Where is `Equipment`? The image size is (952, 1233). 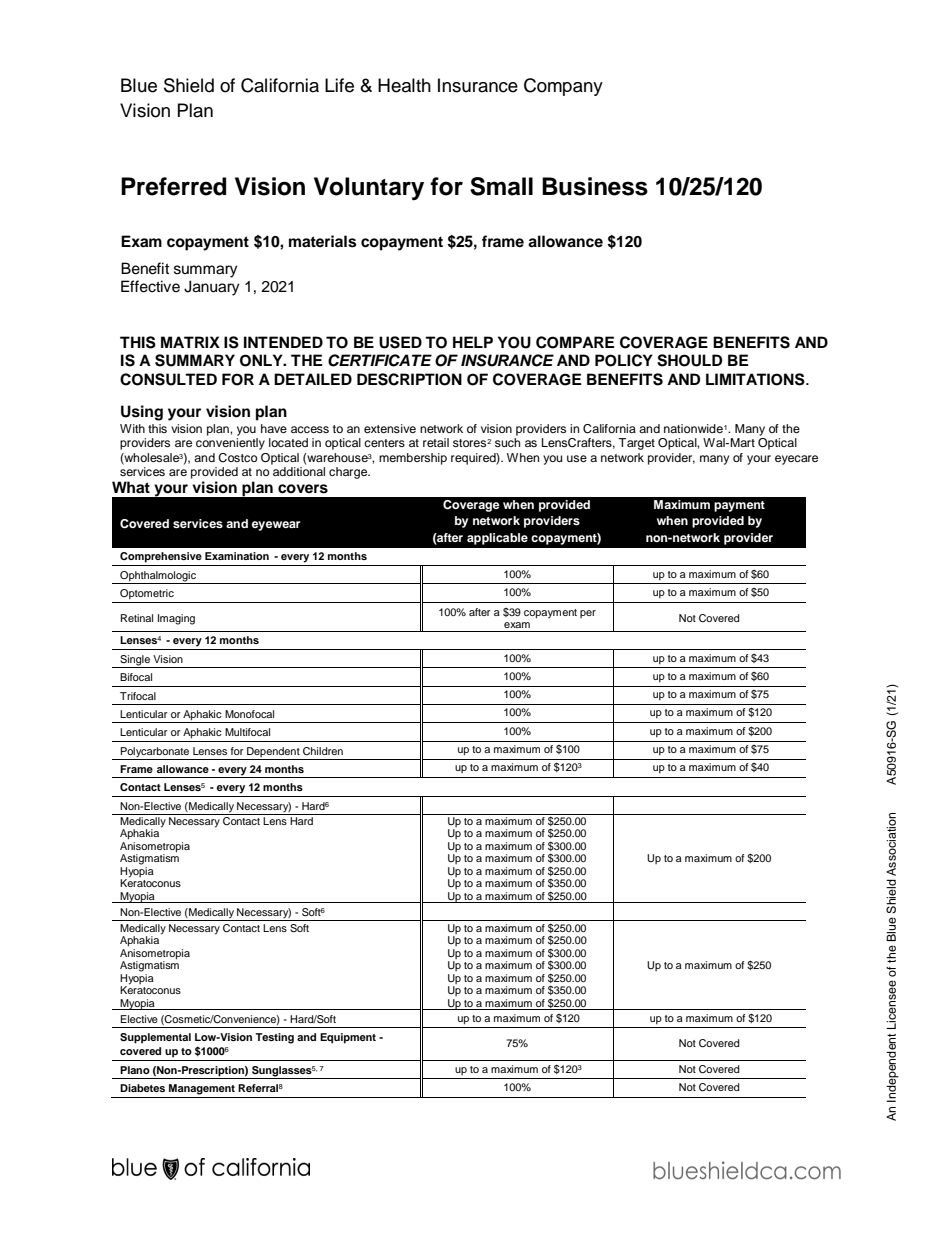 Equipment is located at coordinates (348, 1038).
